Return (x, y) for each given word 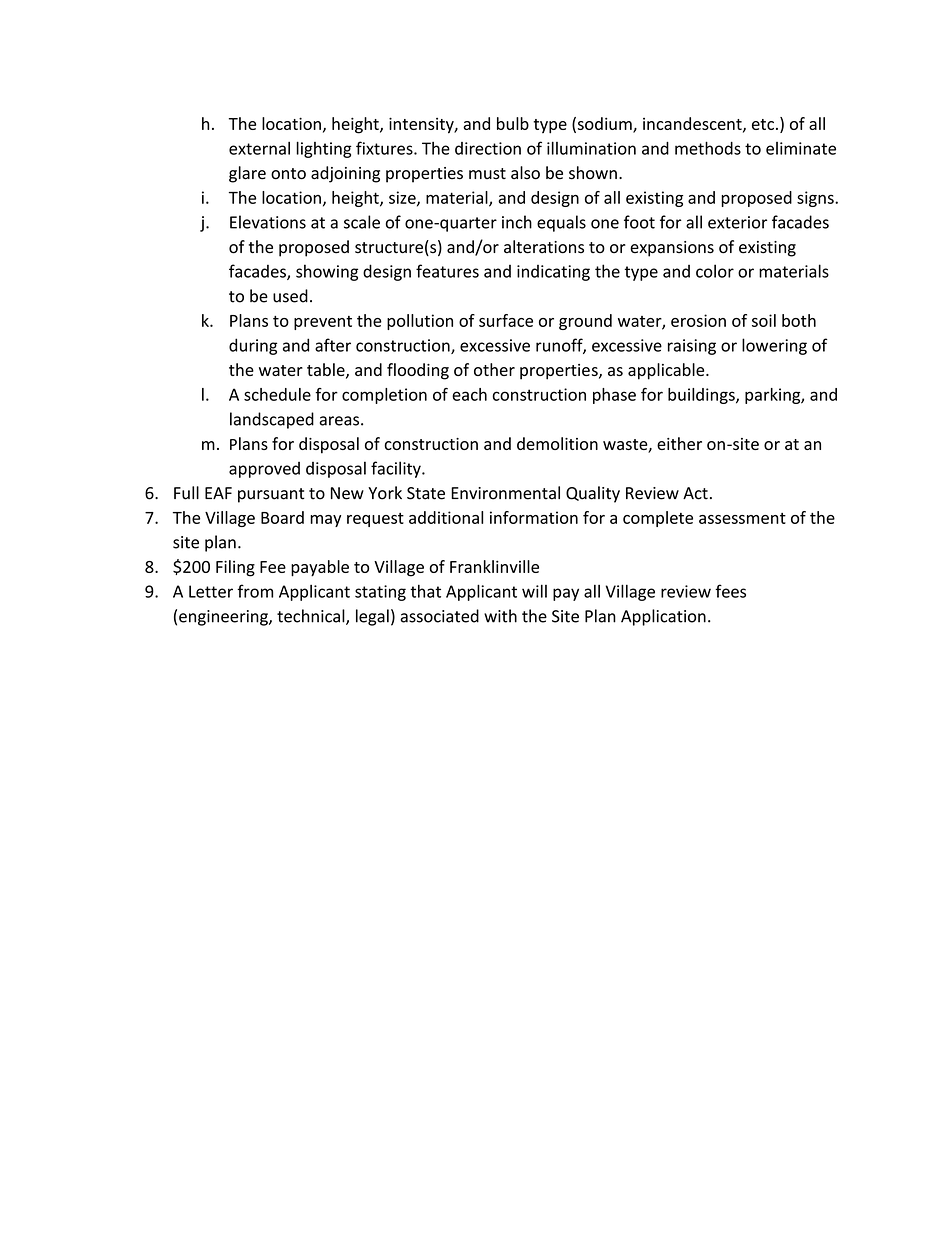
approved (264, 470)
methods (708, 148)
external (259, 148)
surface (506, 320)
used (290, 296)
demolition (557, 443)
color (715, 271)
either (679, 443)
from (255, 591)
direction (488, 148)
